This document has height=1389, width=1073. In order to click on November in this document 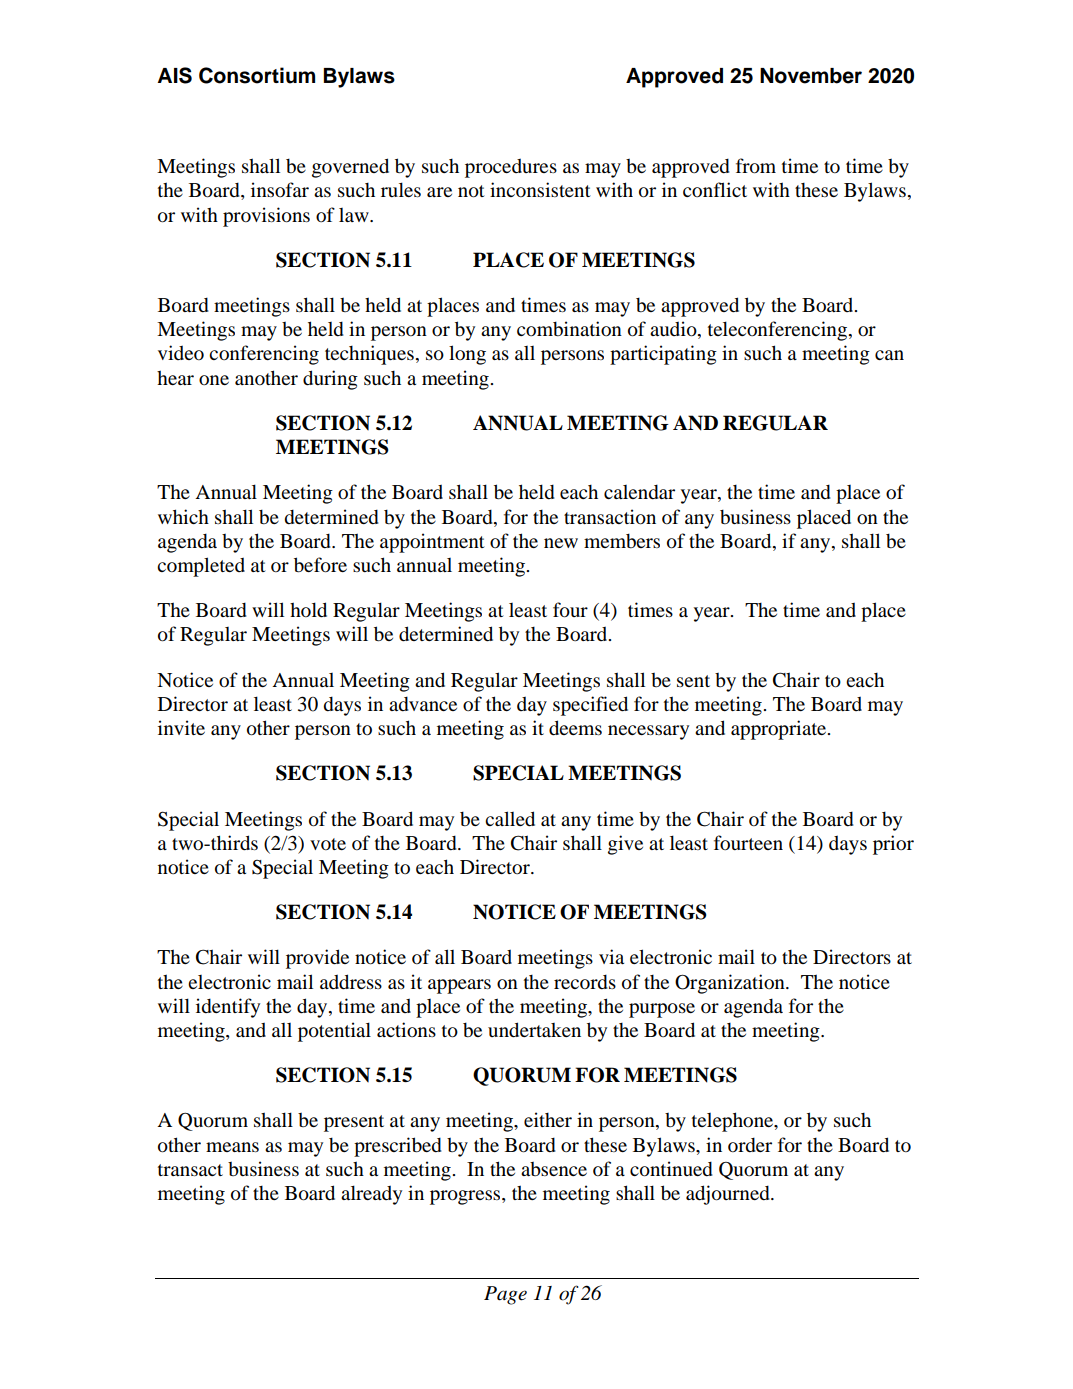, I will do `click(811, 76)`.
